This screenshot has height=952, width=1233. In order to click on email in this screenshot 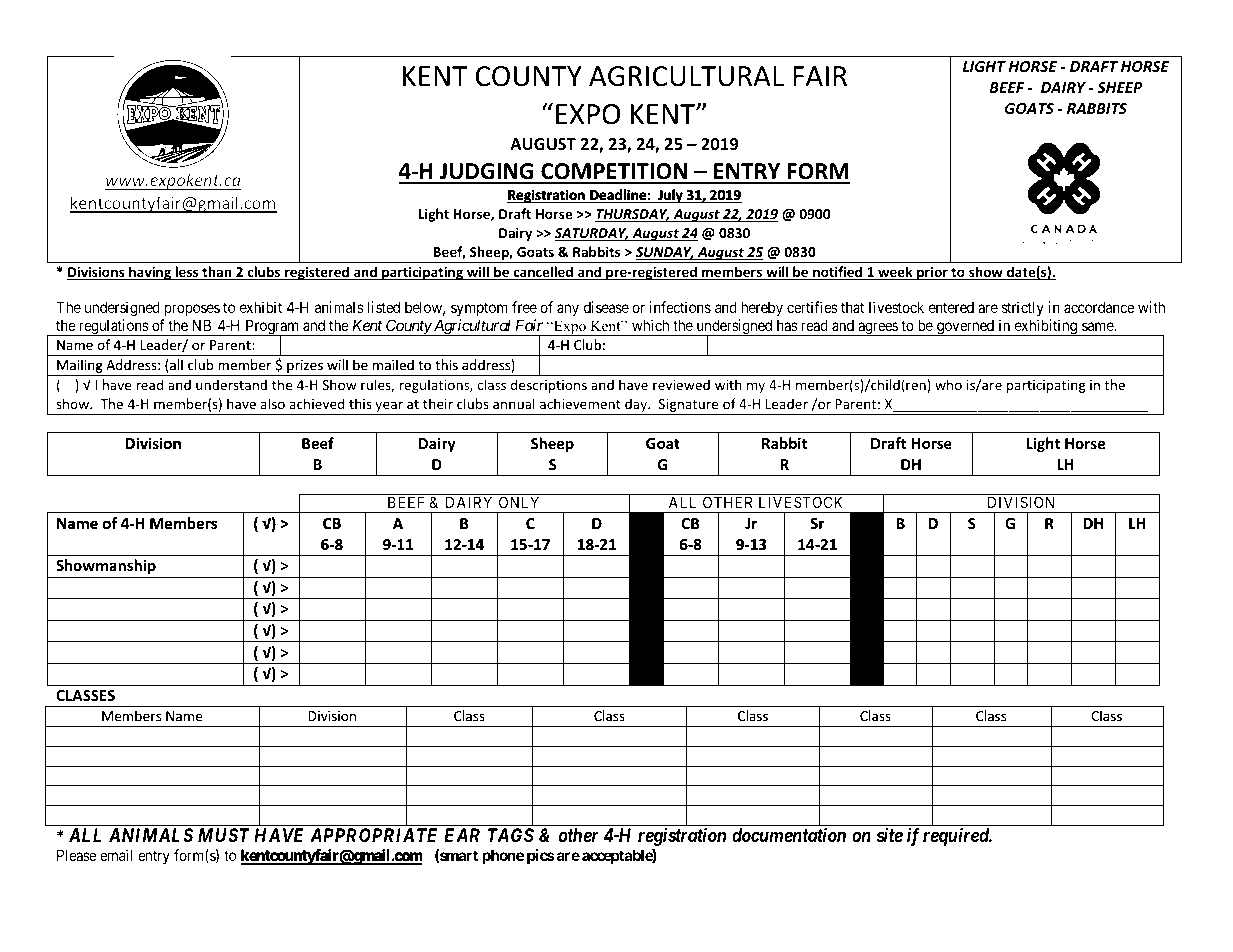, I will do `click(116, 855)`.
